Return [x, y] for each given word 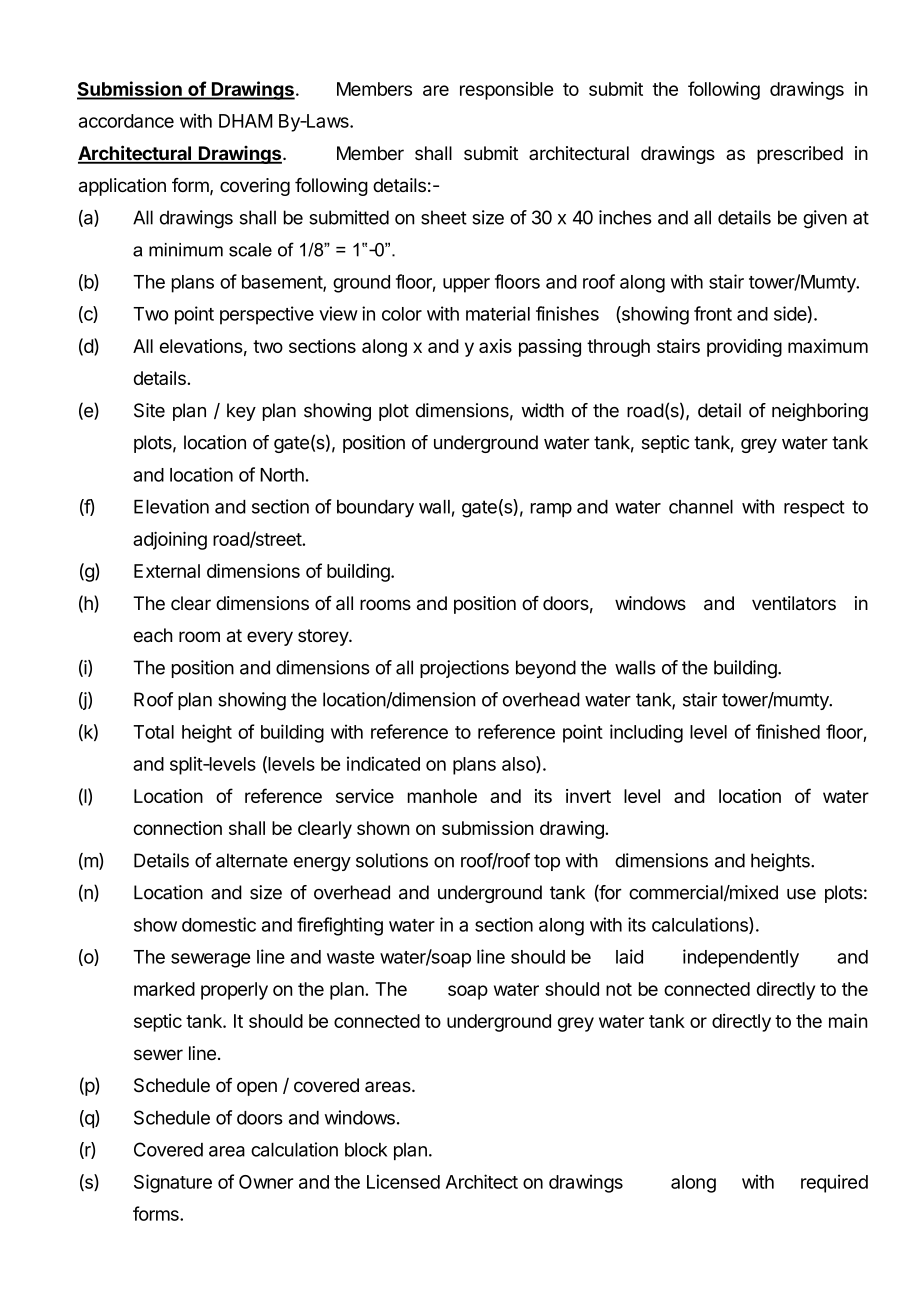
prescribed [800, 155]
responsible [506, 91]
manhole [442, 796]
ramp [551, 510]
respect [814, 508]
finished [788, 731]
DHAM [245, 121]
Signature [173, 1183]
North [282, 475]
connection [178, 828]
